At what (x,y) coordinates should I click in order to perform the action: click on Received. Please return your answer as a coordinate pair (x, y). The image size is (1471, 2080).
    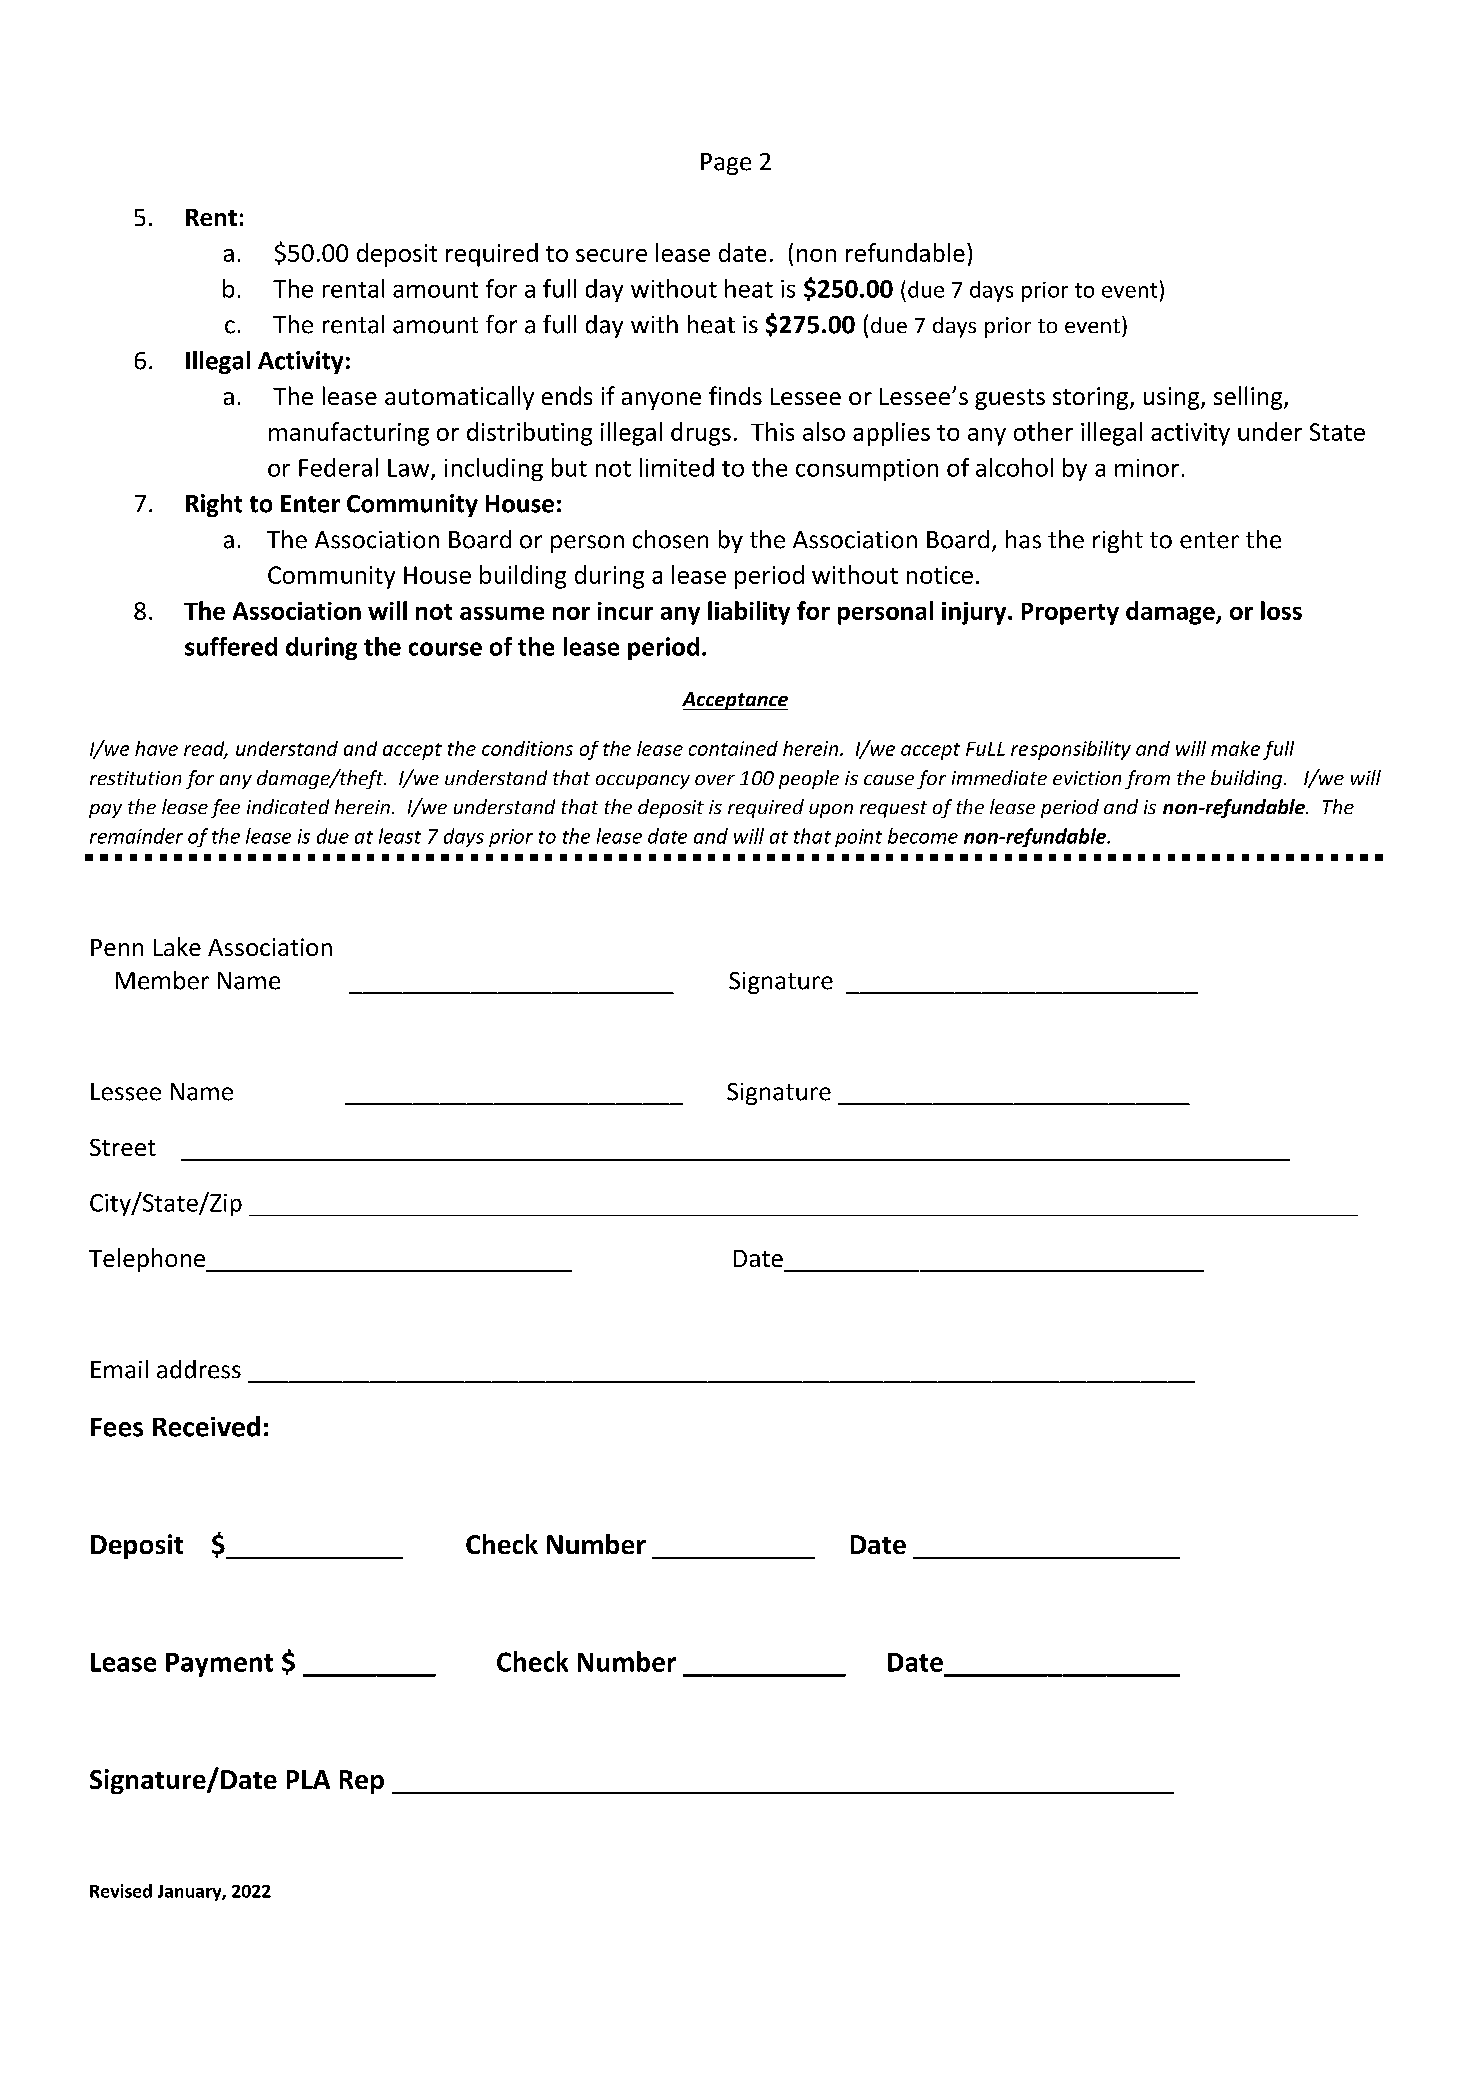
    Looking at the image, I should click on (206, 1426).
